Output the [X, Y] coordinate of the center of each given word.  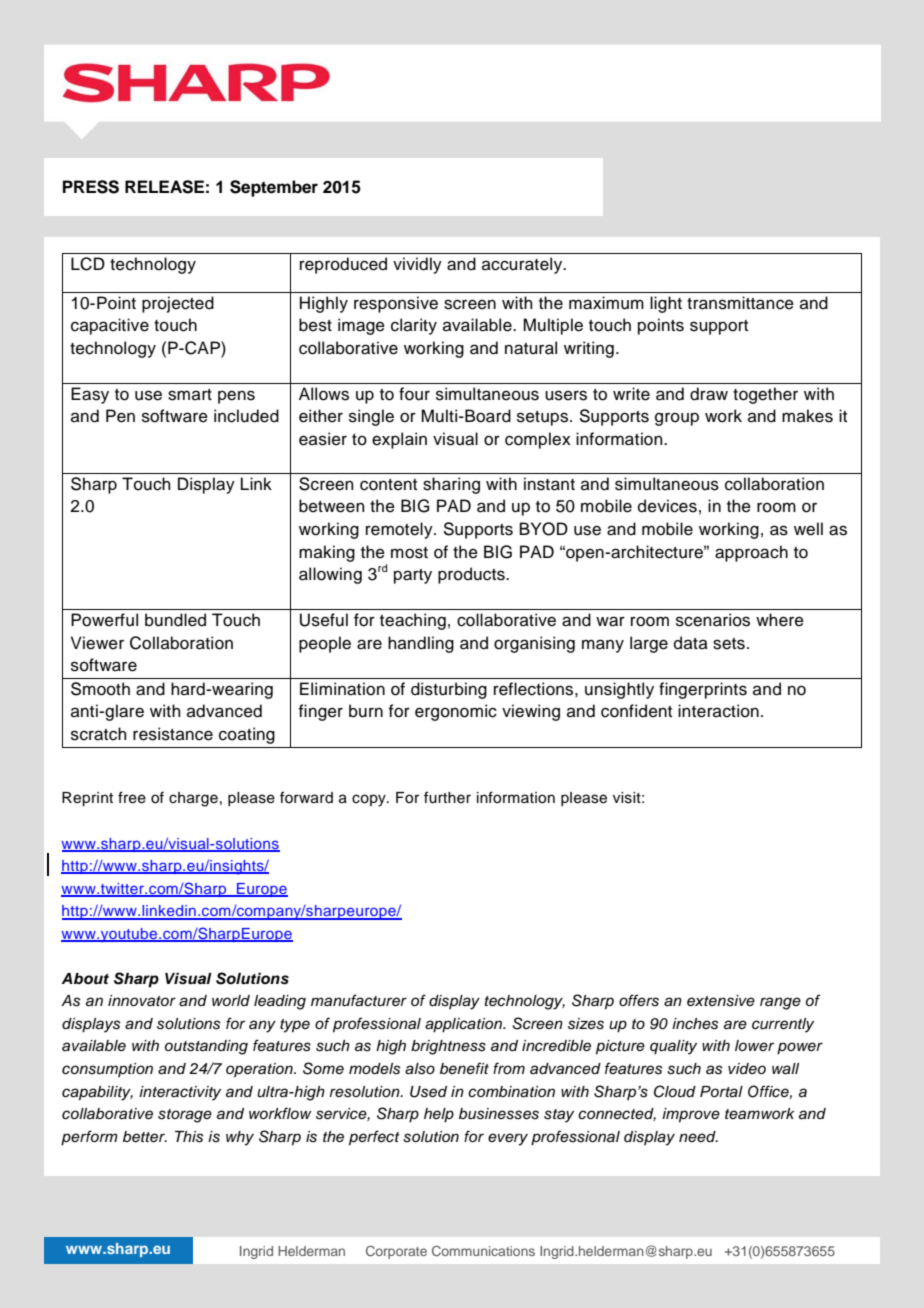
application [465, 1025]
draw [709, 394]
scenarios [713, 620]
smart [190, 395]
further [447, 797]
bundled [175, 620]
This [189, 1137]
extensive [721, 1001]
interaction [718, 711]
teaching [413, 621]
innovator [142, 1000]
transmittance [740, 303]
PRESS [91, 187]
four [414, 394]
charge [193, 799]
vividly [417, 265]
